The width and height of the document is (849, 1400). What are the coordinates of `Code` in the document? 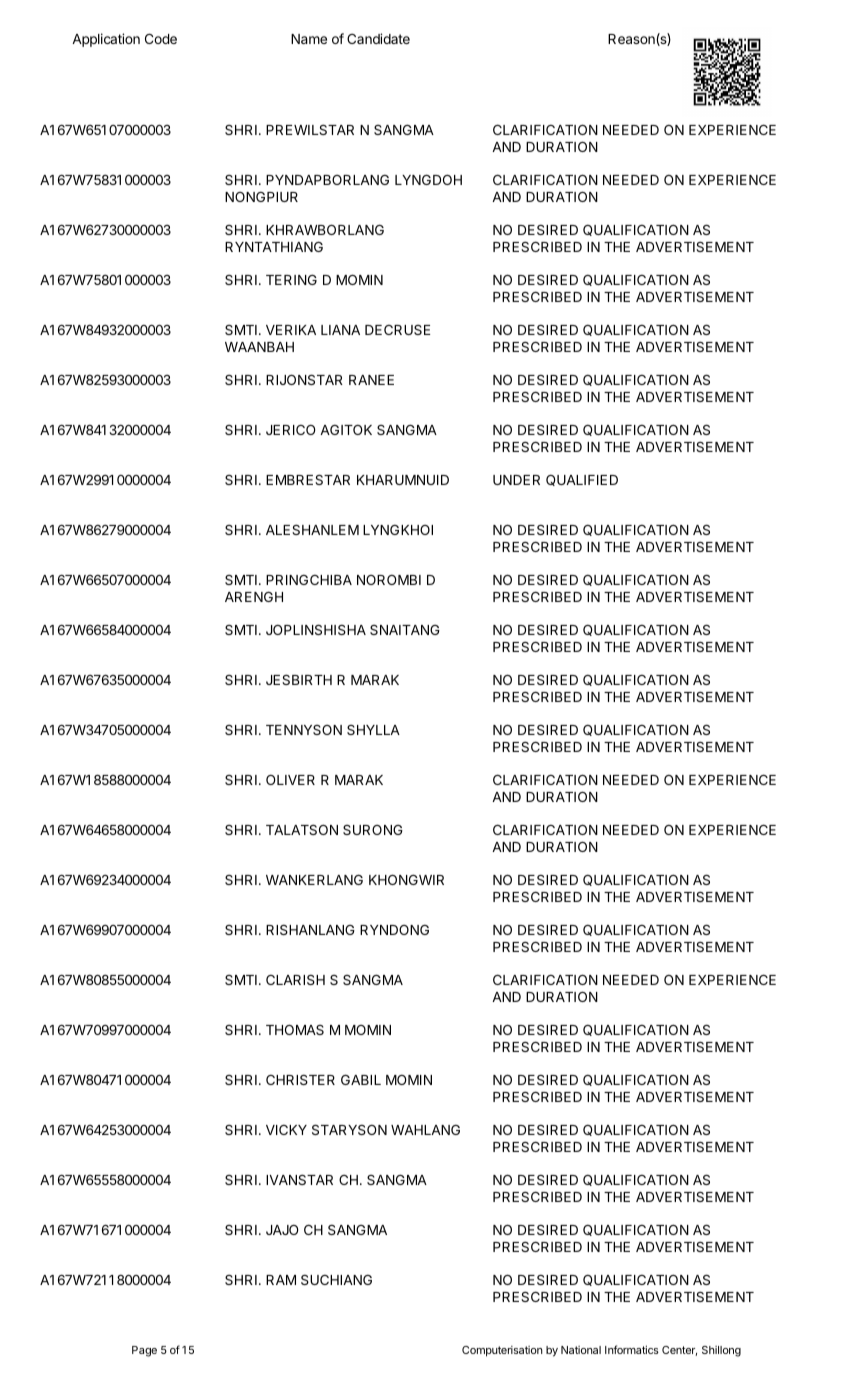 It's located at (161, 38).
